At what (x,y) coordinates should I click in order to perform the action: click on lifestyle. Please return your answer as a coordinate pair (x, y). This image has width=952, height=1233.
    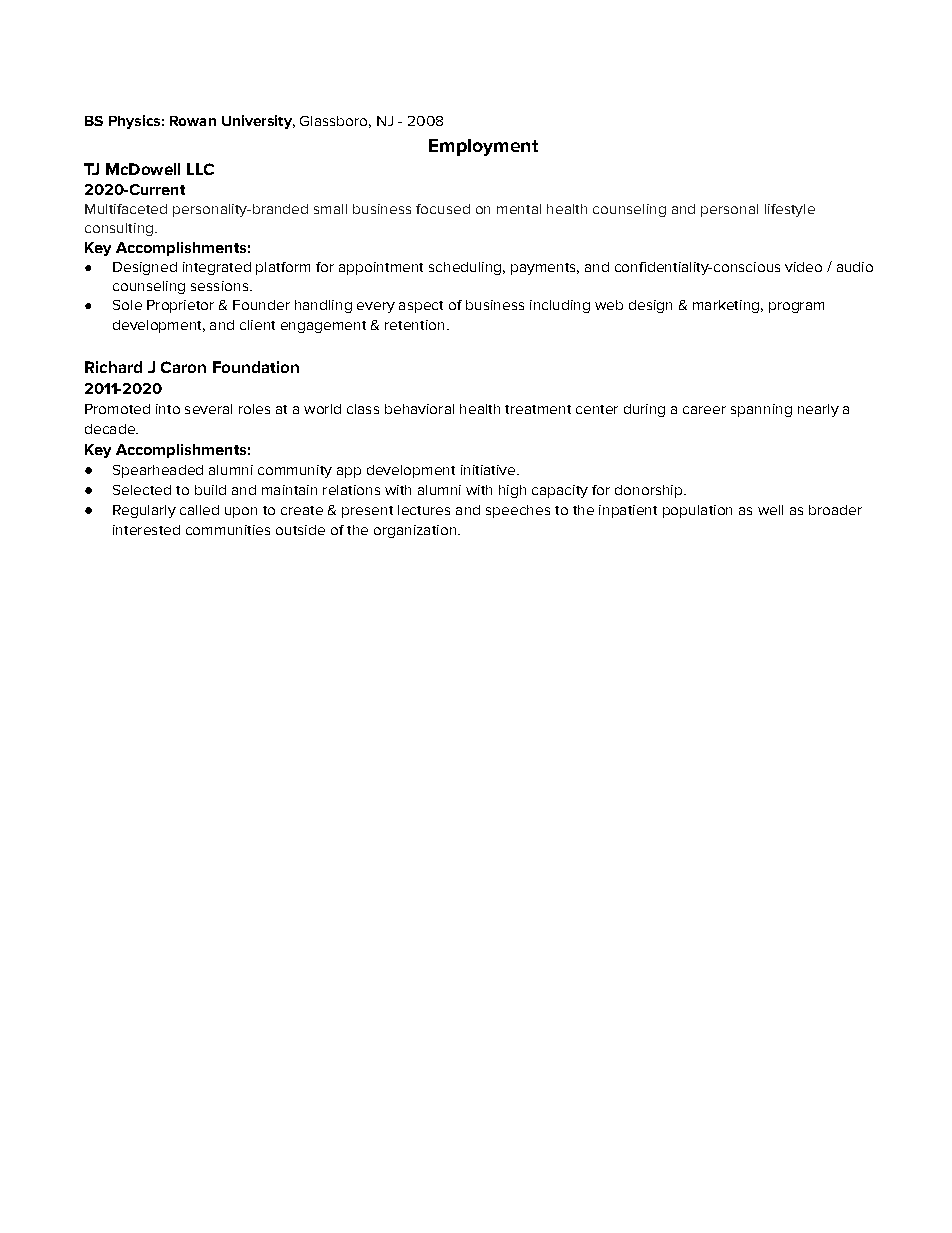
    Looking at the image, I should click on (790, 210).
